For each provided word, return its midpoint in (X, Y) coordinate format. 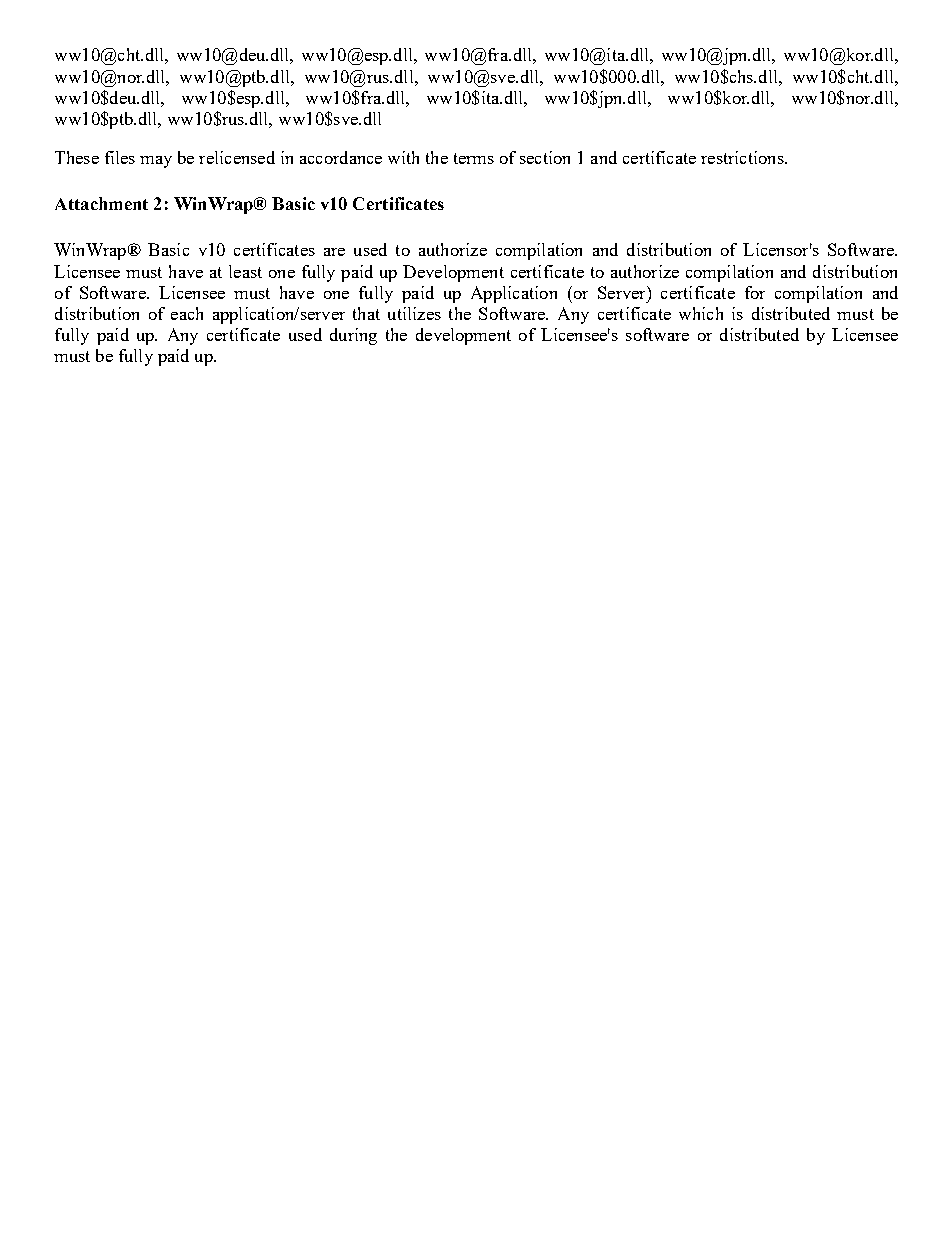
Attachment (101, 203)
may (156, 162)
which (701, 313)
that (366, 313)
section (545, 157)
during (353, 336)
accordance (341, 157)
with (403, 157)
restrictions (743, 157)
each (187, 313)
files (120, 157)
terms (474, 158)
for (755, 292)
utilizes (414, 313)
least (245, 271)
